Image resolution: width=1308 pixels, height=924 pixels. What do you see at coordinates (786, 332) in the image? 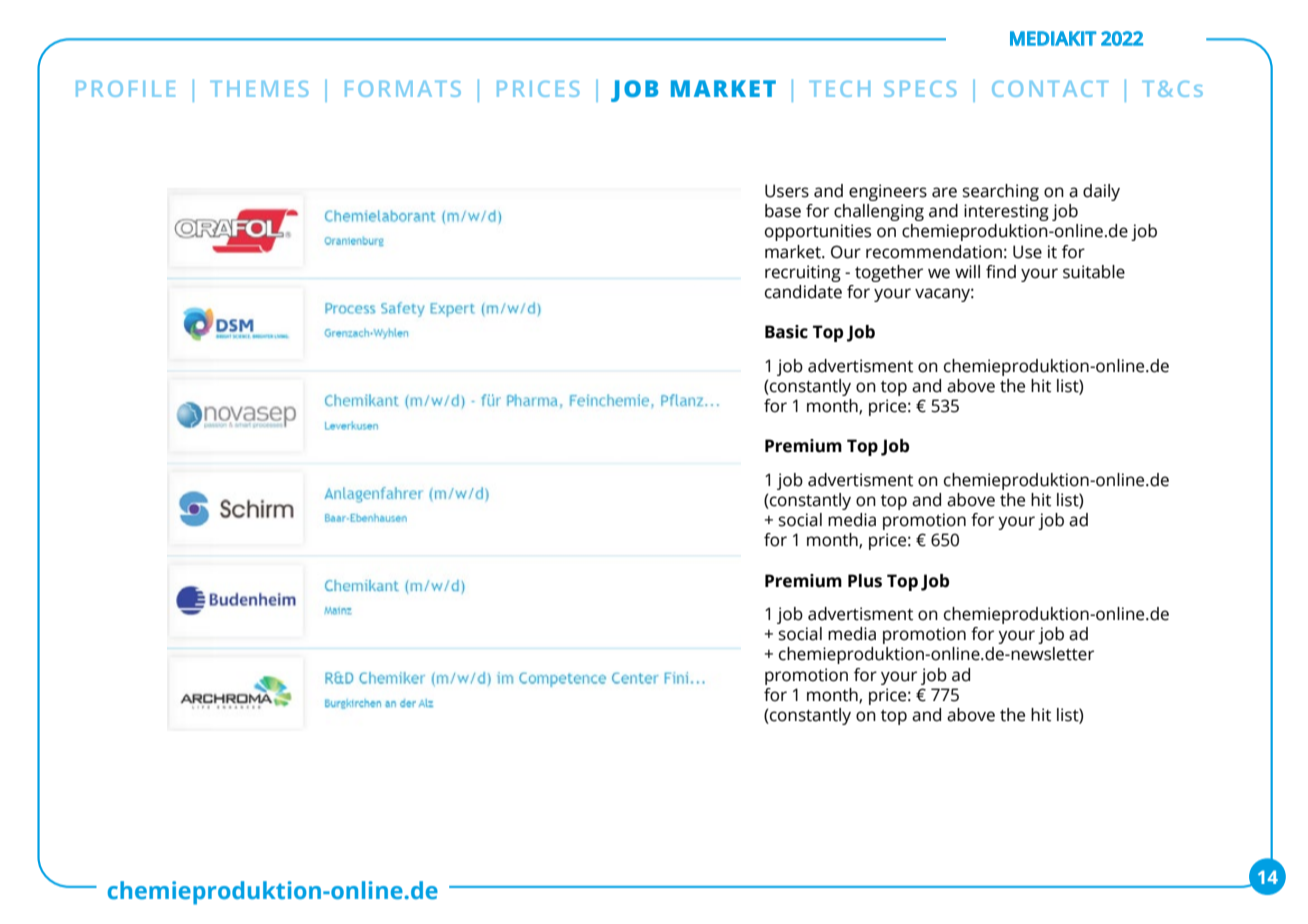
I see `Basic` at bounding box center [786, 332].
